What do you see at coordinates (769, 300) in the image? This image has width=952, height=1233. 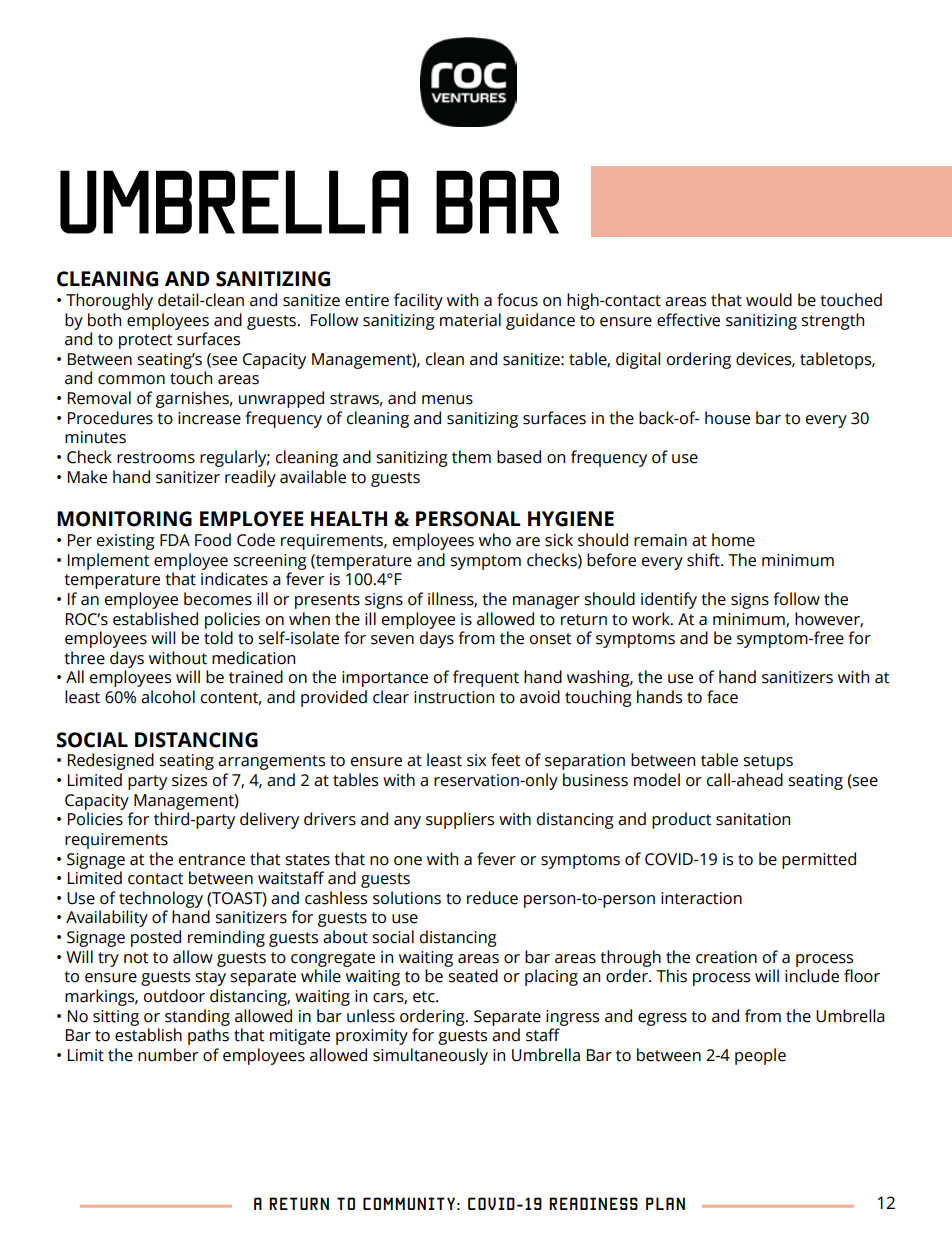 I see `would` at bounding box center [769, 300].
